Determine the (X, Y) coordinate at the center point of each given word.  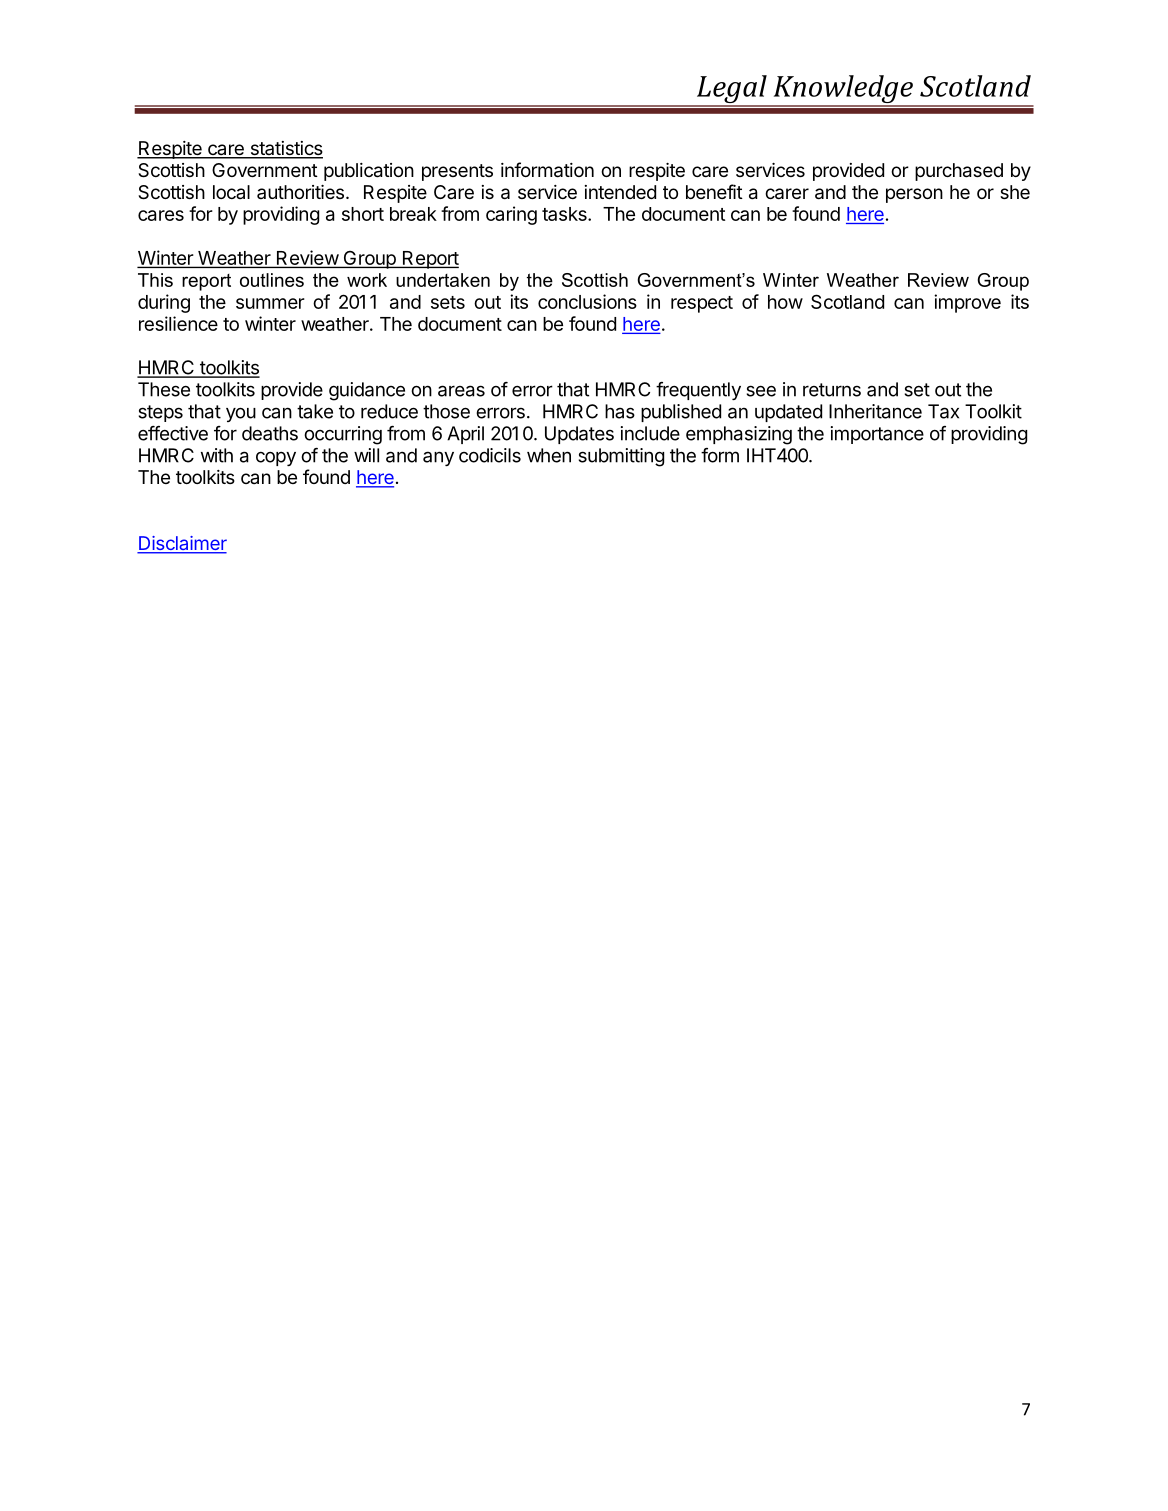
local (231, 192)
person (914, 195)
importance (877, 435)
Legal (732, 90)
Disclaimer (182, 544)
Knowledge (843, 90)
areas (461, 391)
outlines (272, 280)
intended (620, 192)
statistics (285, 149)
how (785, 302)
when (549, 455)
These (164, 389)
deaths (270, 433)
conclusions (587, 301)
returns (832, 390)
